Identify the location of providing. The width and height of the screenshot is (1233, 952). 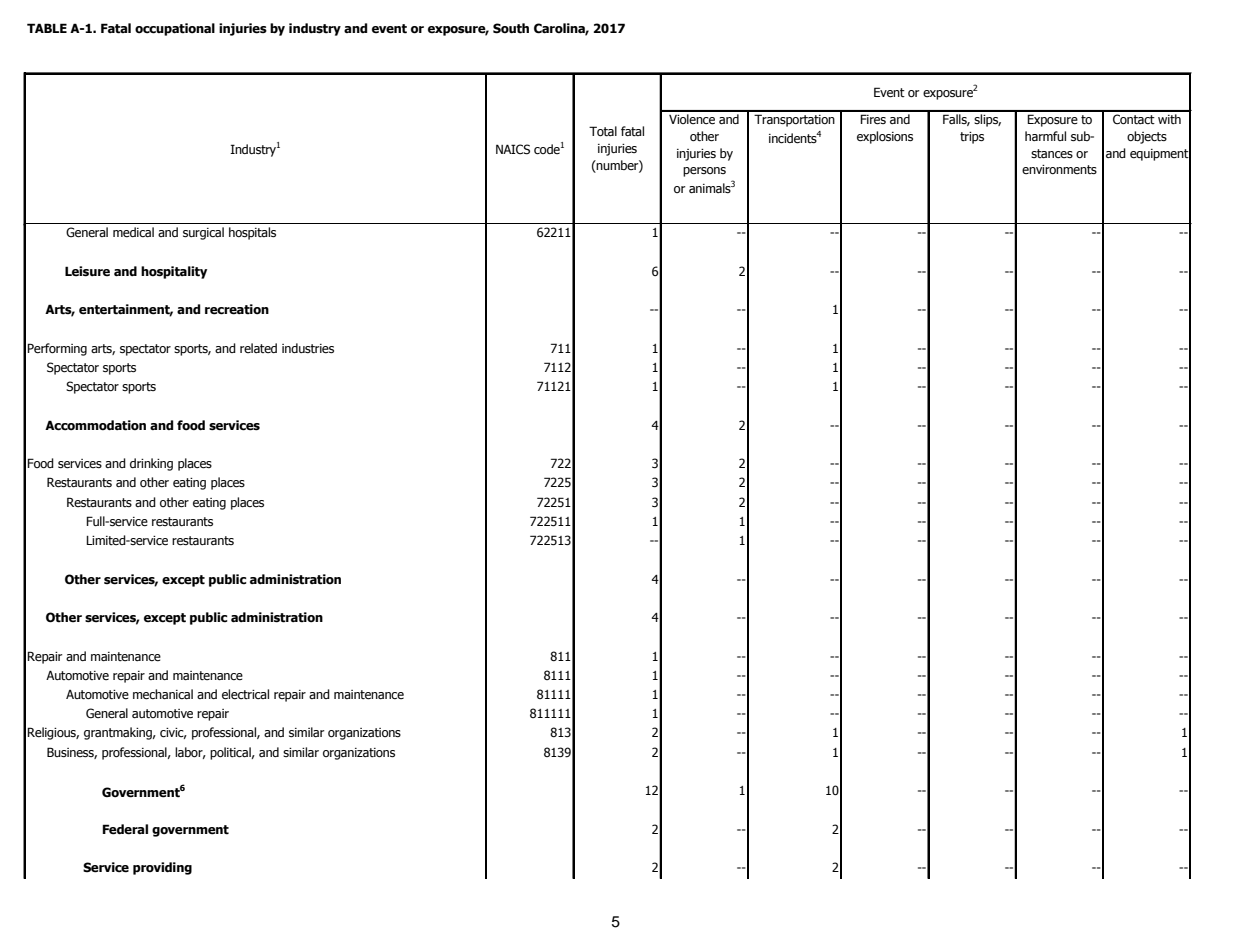
(162, 868).
